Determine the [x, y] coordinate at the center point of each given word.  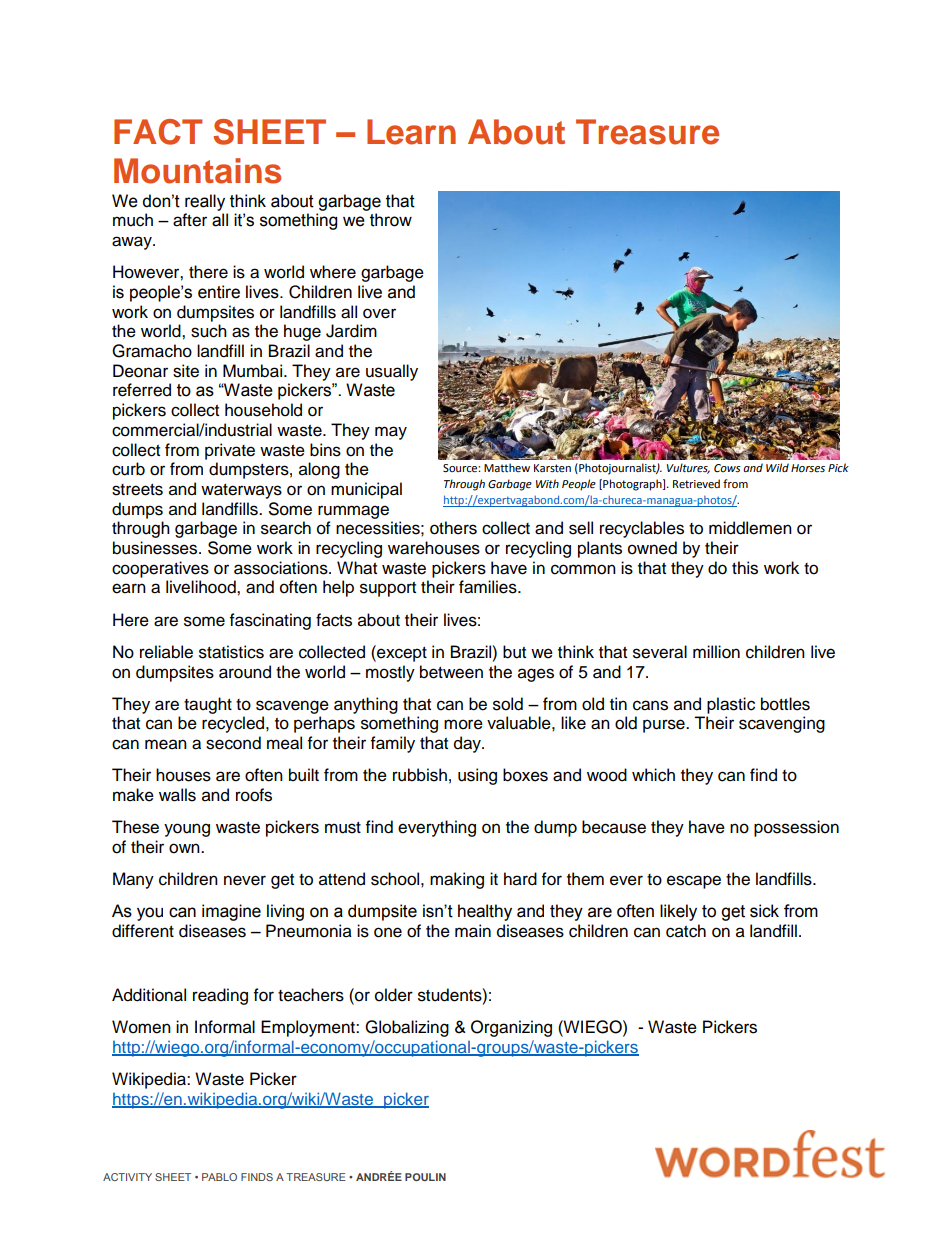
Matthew [507, 468]
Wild [777, 467]
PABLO [219, 1177]
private [230, 451]
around [245, 672]
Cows [727, 468]
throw [391, 220]
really [205, 202]
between [451, 672]
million [716, 652]
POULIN [425, 1177]
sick [764, 911]
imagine [231, 912]
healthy [485, 912]
